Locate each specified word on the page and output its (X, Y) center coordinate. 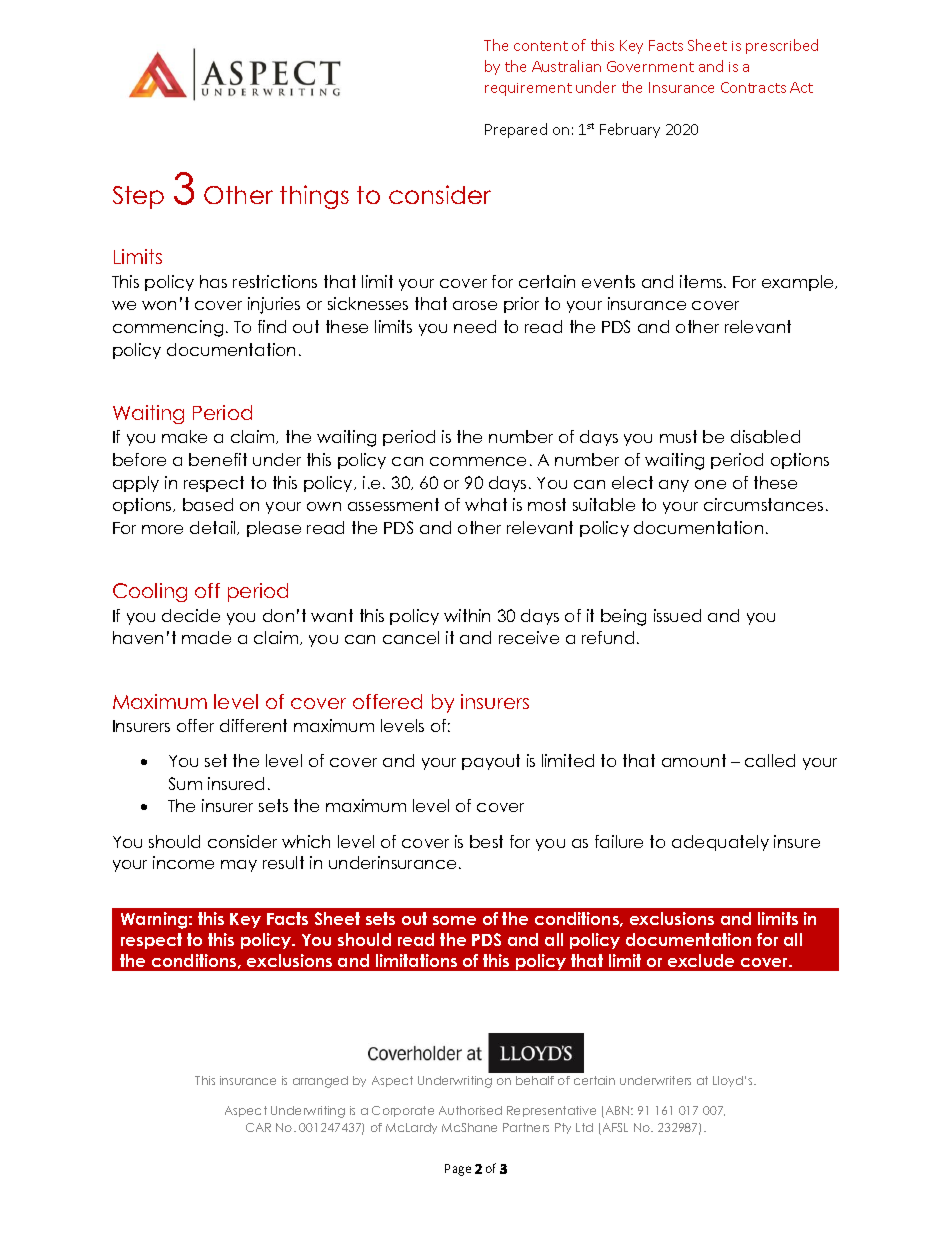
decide (191, 615)
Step (138, 197)
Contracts (753, 87)
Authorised (470, 1110)
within (467, 615)
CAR (258, 1127)
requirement (528, 89)
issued (677, 615)
